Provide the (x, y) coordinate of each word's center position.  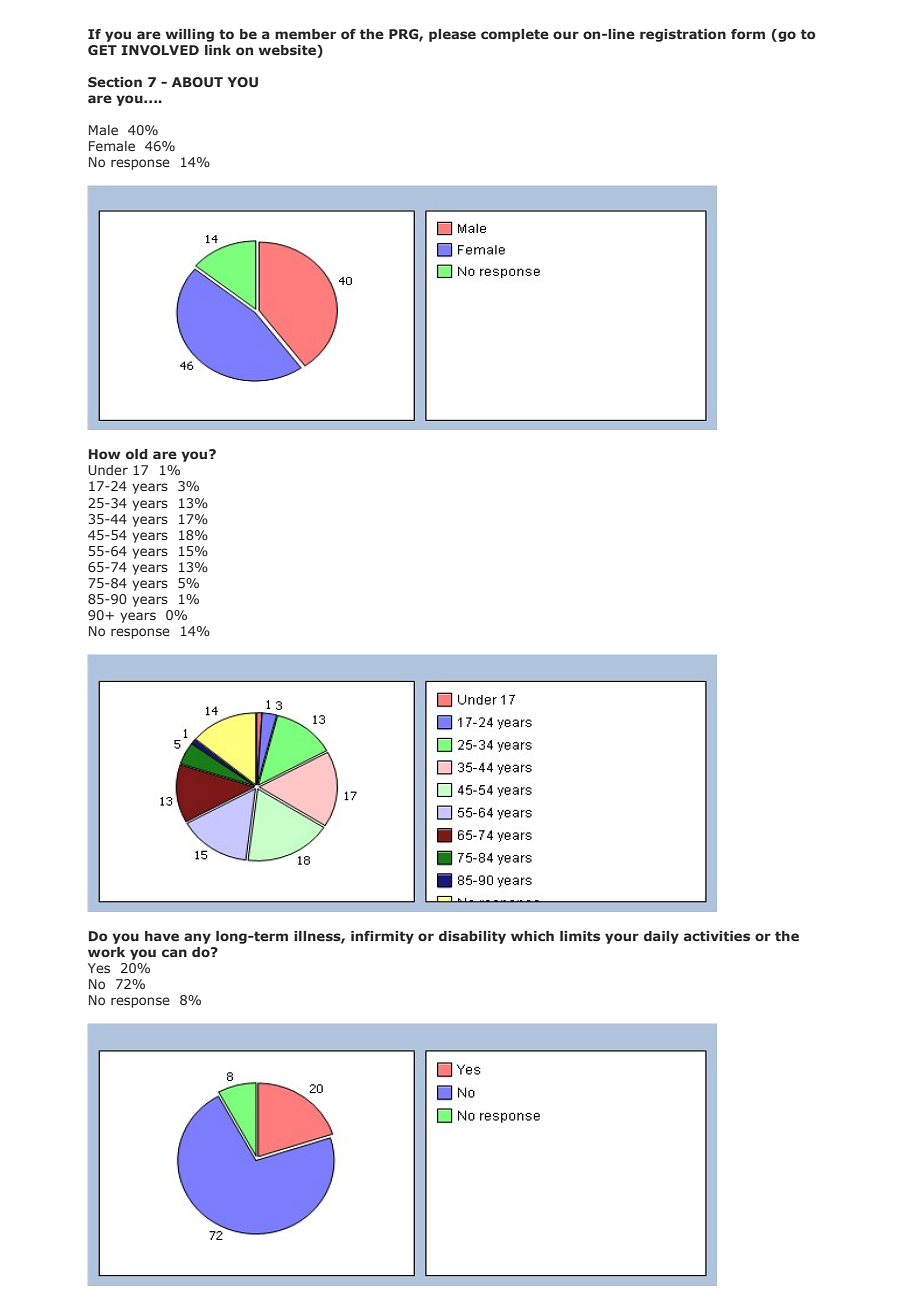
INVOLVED (160, 50)
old (137, 454)
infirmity (382, 937)
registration (683, 35)
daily (661, 937)
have (162, 936)
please (452, 35)
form (748, 34)
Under (108, 470)
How (104, 454)
